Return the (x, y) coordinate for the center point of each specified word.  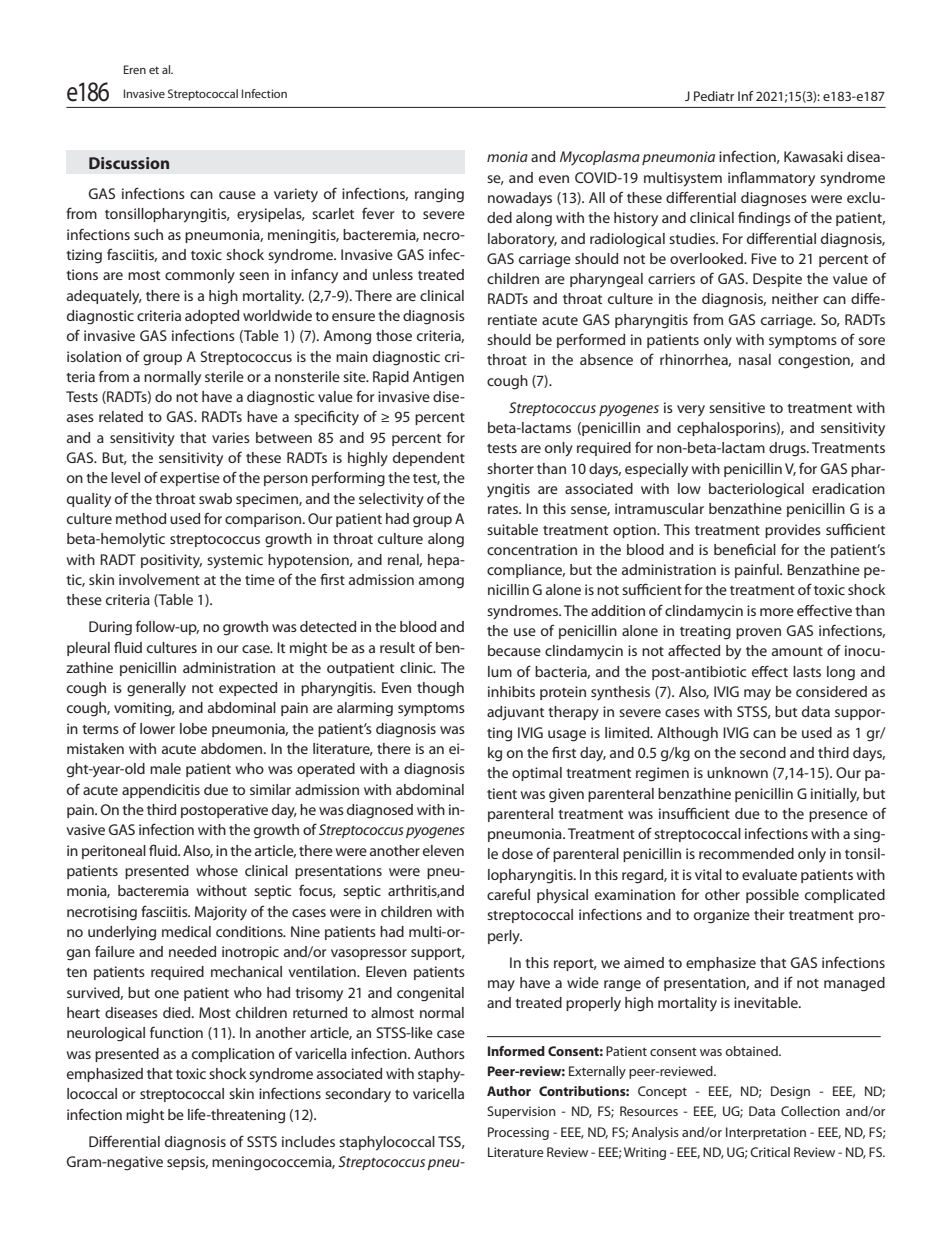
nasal (755, 359)
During (110, 628)
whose (217, 870)
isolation (94, 356)
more (777, 612)
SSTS (262, 1141)
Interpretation (766, 1133)
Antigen (438, 378)
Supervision (521, 1112)
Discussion (129, 163)
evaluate (769, 874)
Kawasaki (813, 156)
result (397, 647)
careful (508, 894)
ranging (439, 195)
